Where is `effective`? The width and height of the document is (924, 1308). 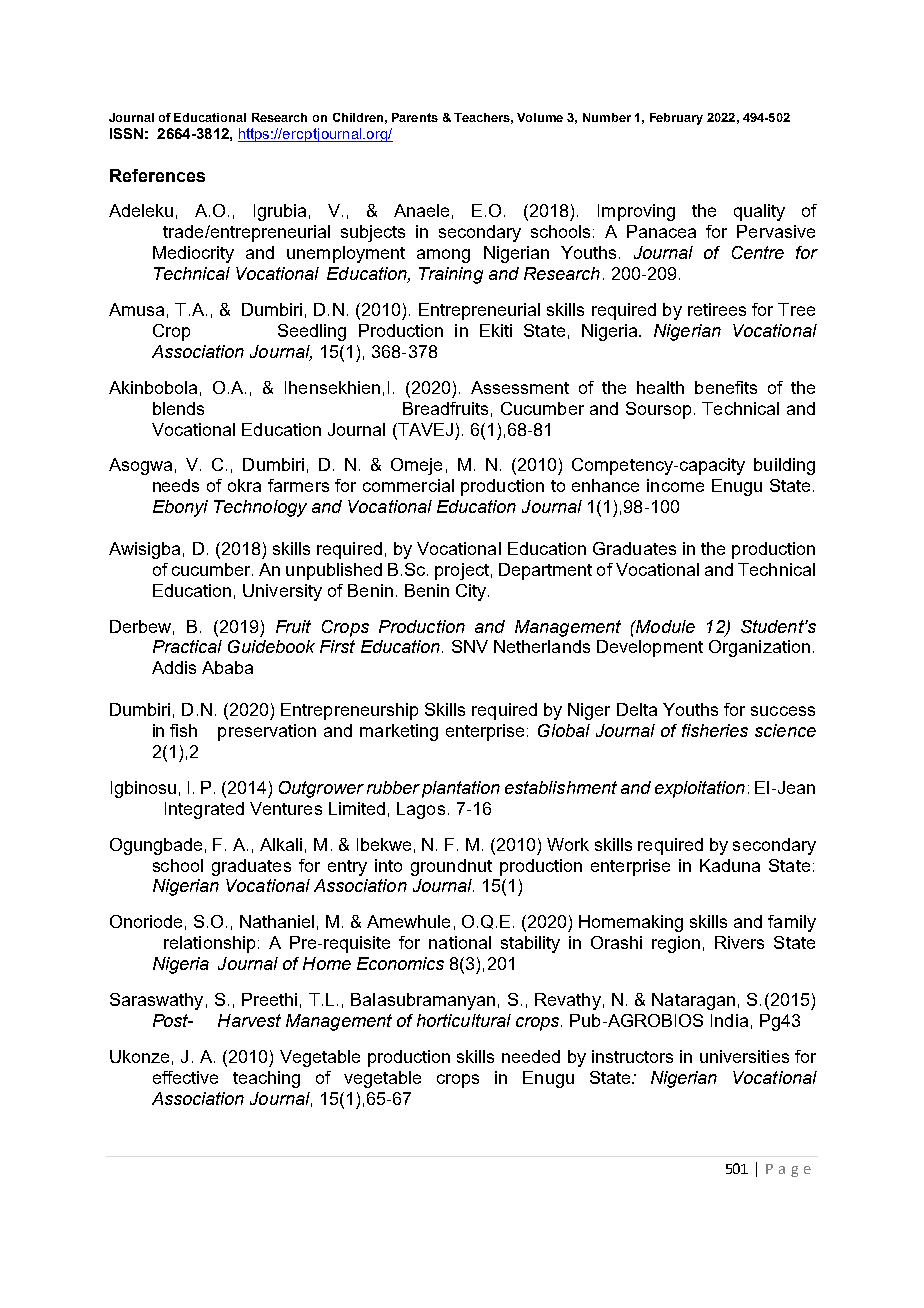 effective is located at coordinates (185, 1077).
